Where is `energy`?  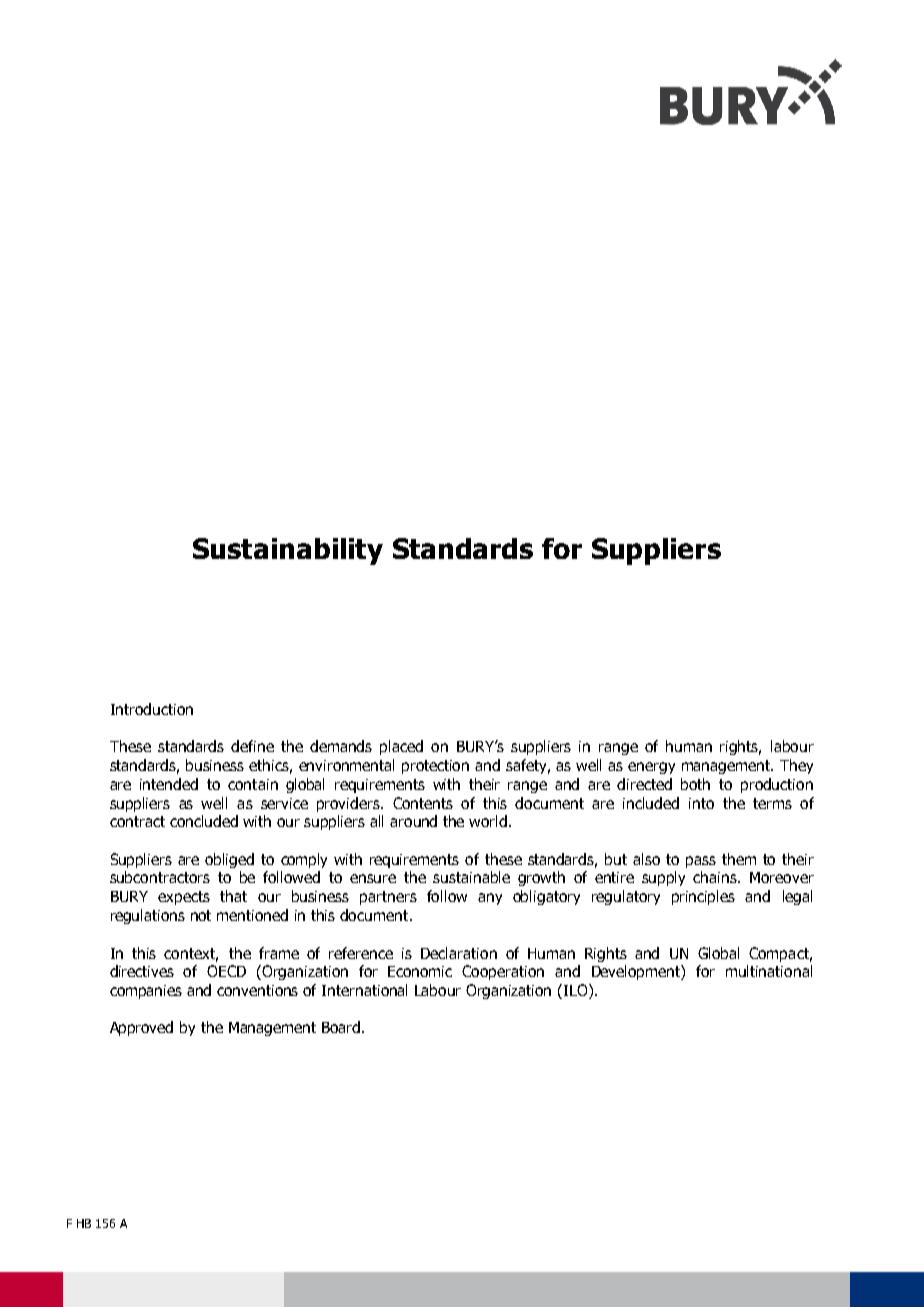 energy is located at coordinates (651, 768).
